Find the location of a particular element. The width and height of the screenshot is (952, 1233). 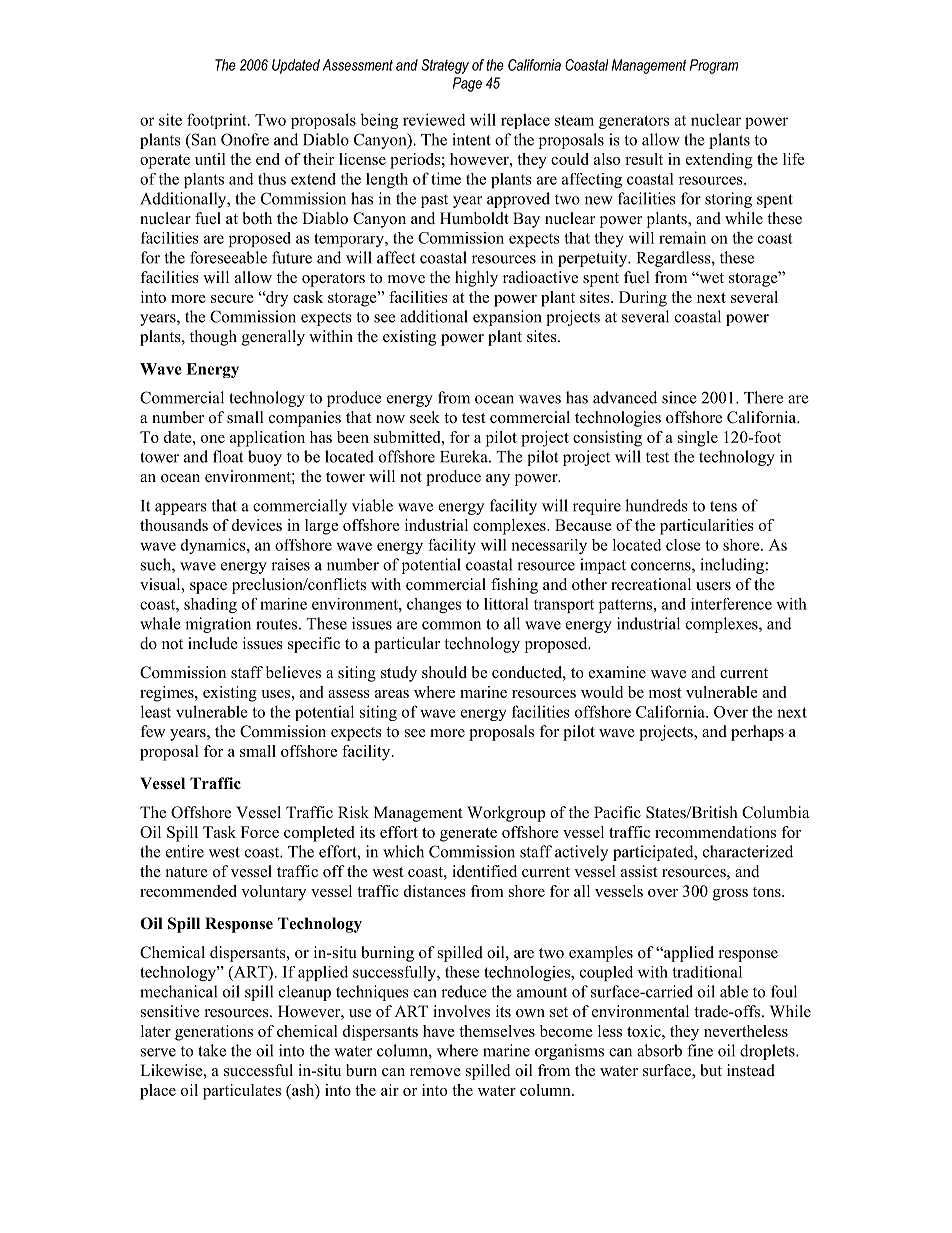

most is located at coordinates (665, 693).
